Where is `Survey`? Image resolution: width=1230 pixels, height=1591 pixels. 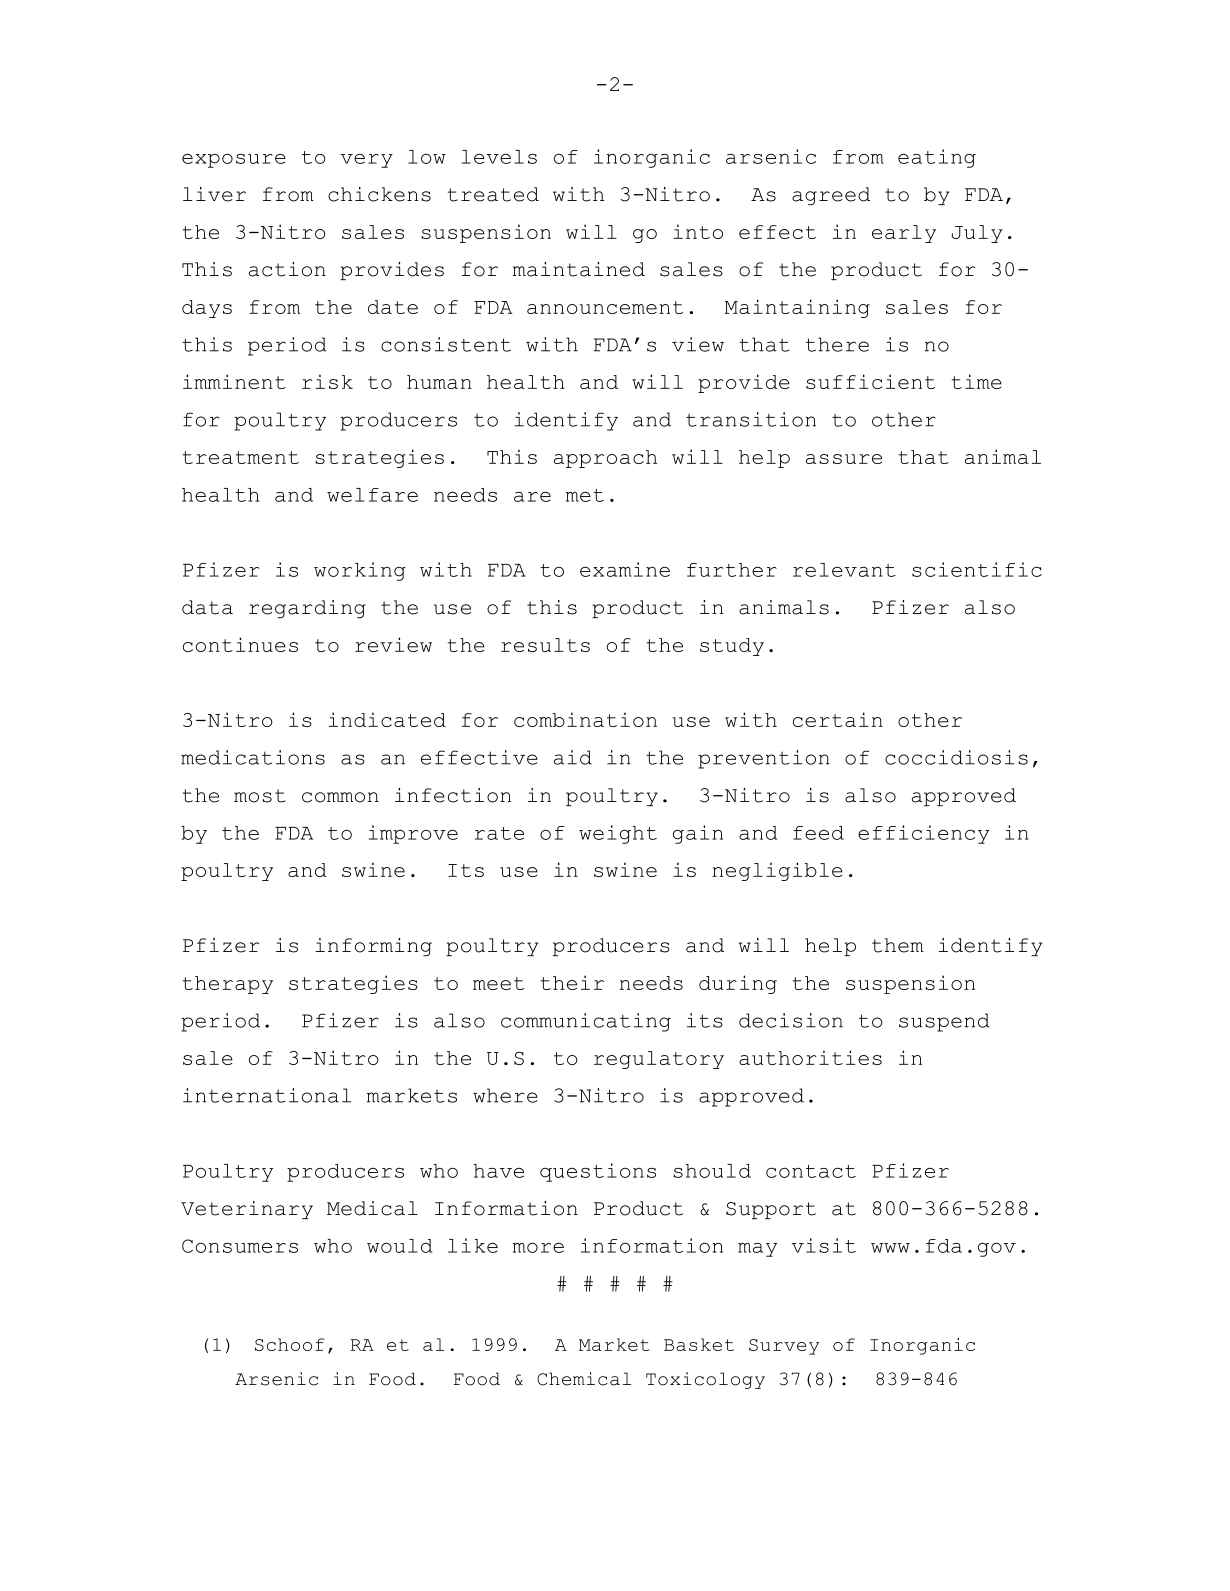 Survey is located at coordinates (784, 1347).
